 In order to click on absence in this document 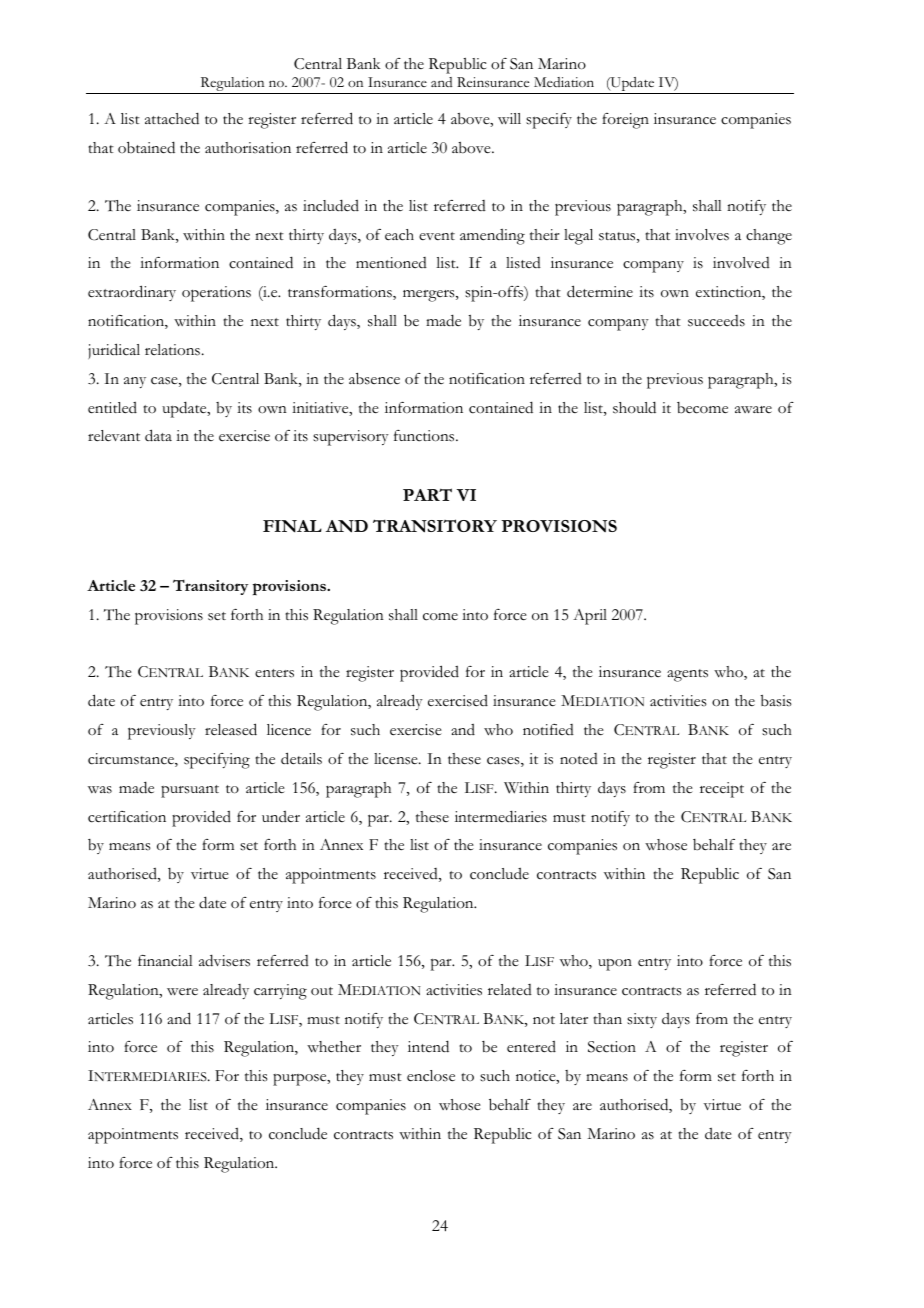, I will do `click(374, 378)`.
